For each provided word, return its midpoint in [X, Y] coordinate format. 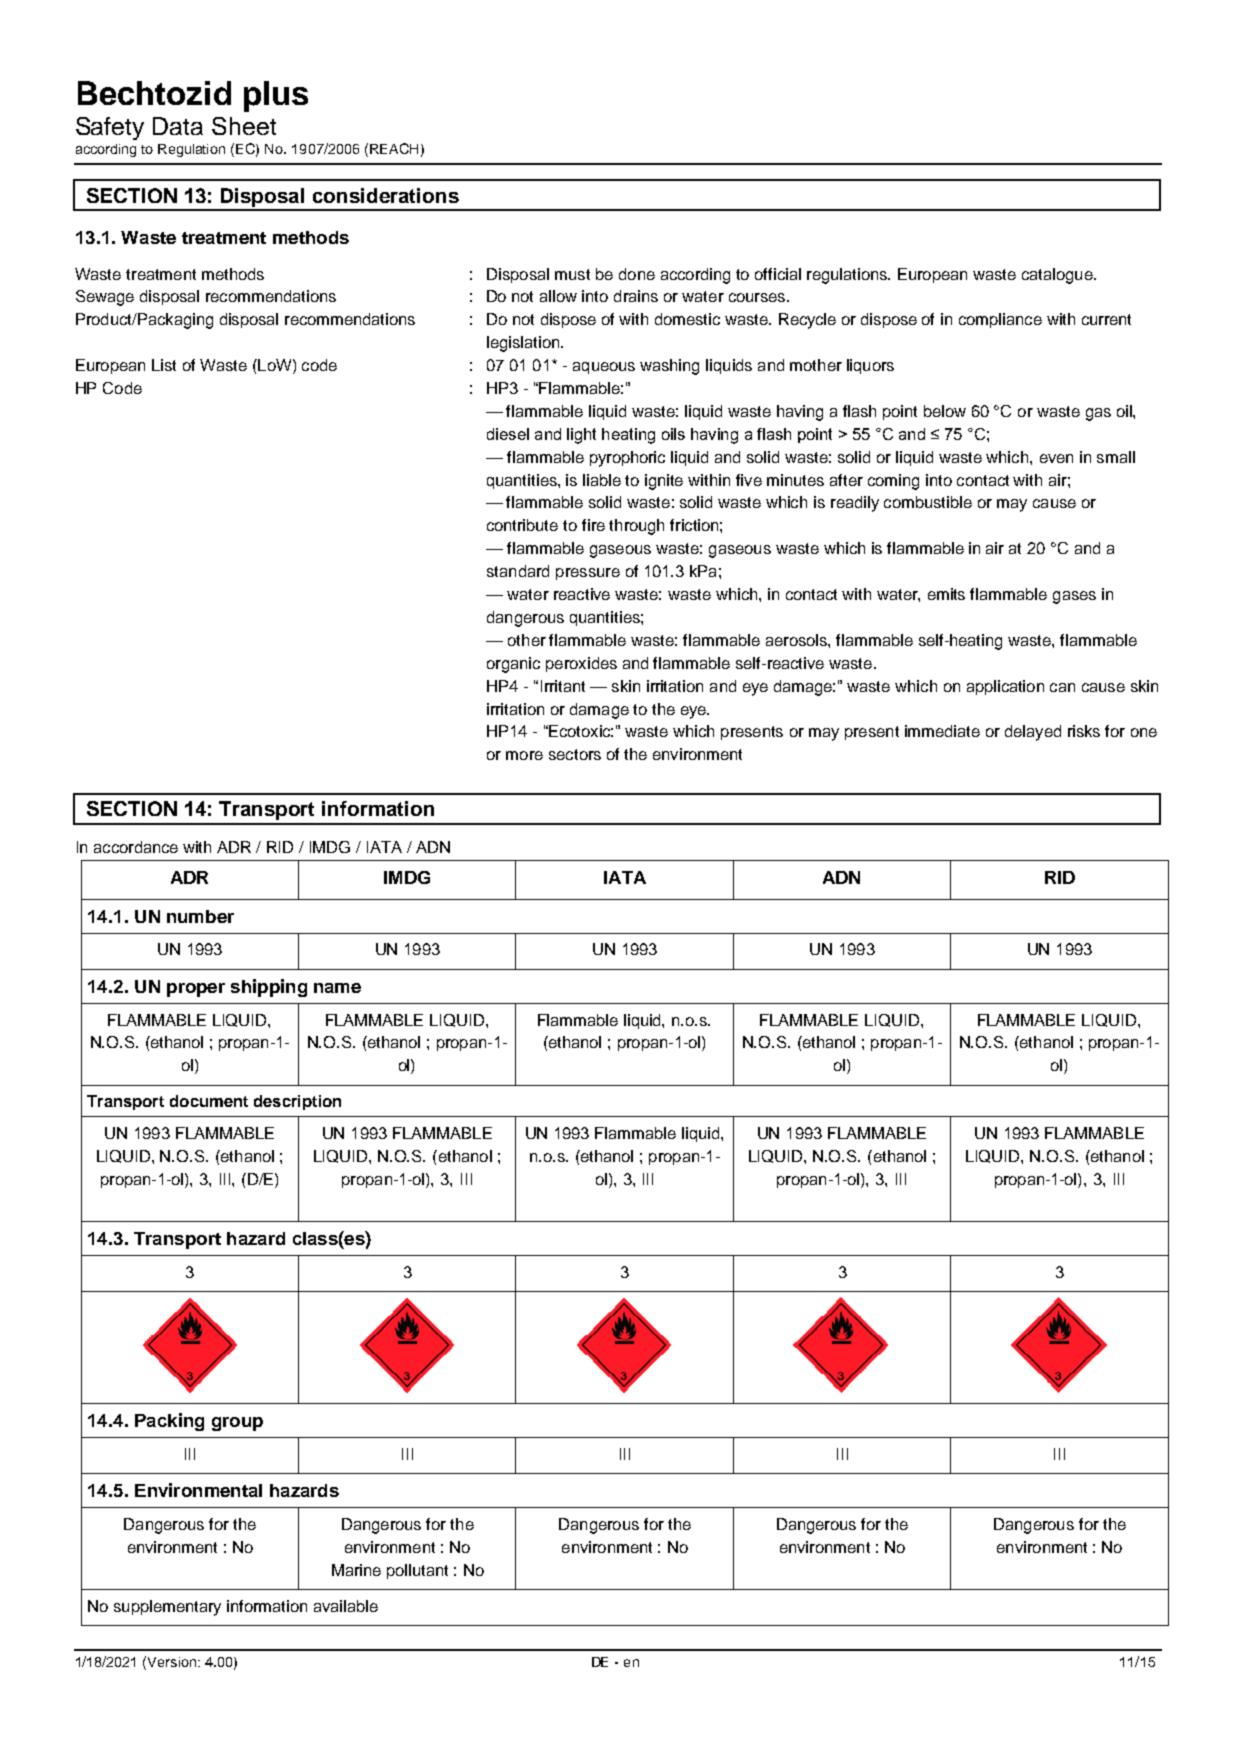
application [1005, 687]
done [637, 274]
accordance [136, 847]
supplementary [167, 1608]
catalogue [1058, 276]
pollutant [417, 1571]
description [297, 1102]
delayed [1033, 733]
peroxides [581, 664]
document [209, 1101]
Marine [356, 1570]
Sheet [244, 126]
